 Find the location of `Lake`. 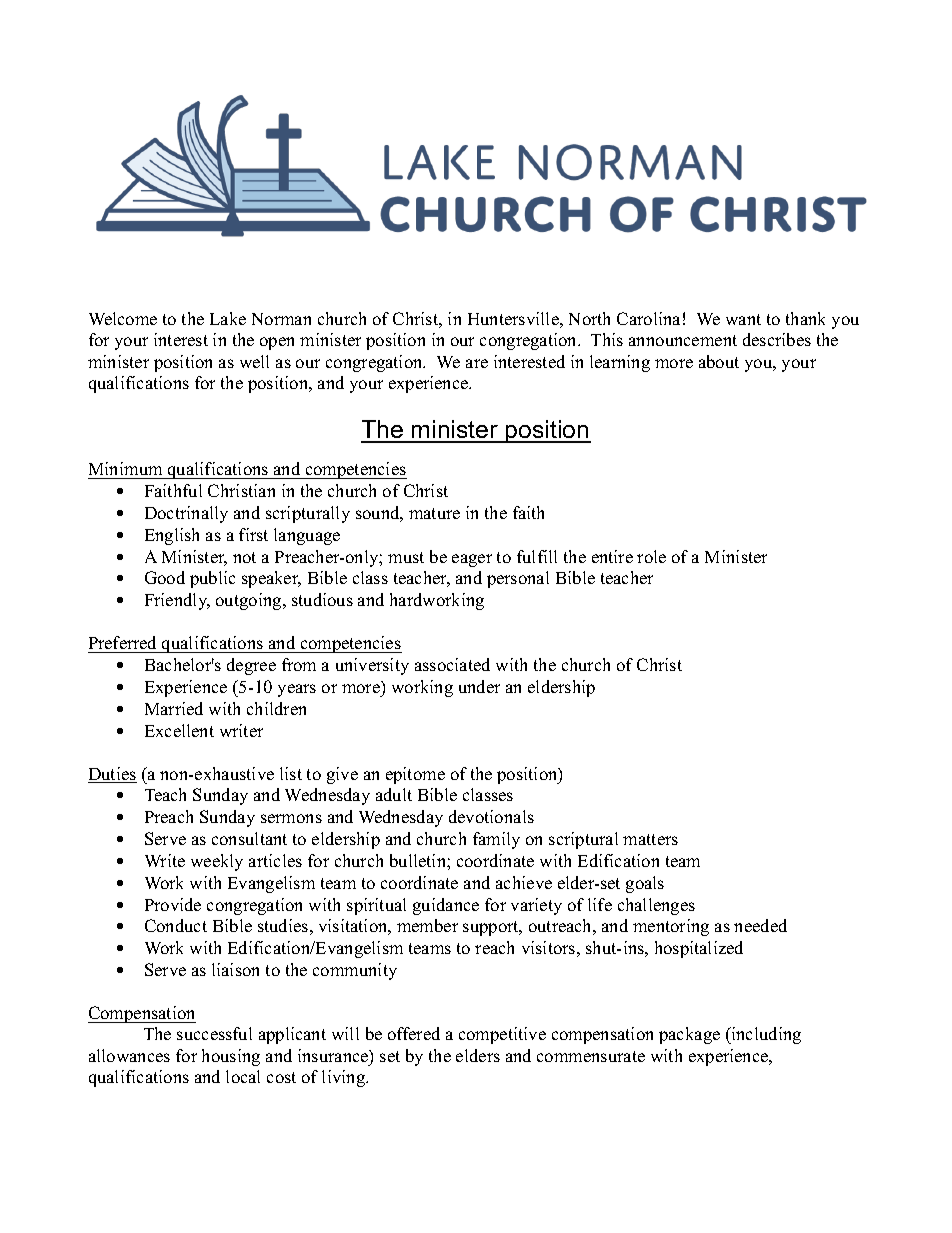

Lake is located at coordinates (228, 318).
